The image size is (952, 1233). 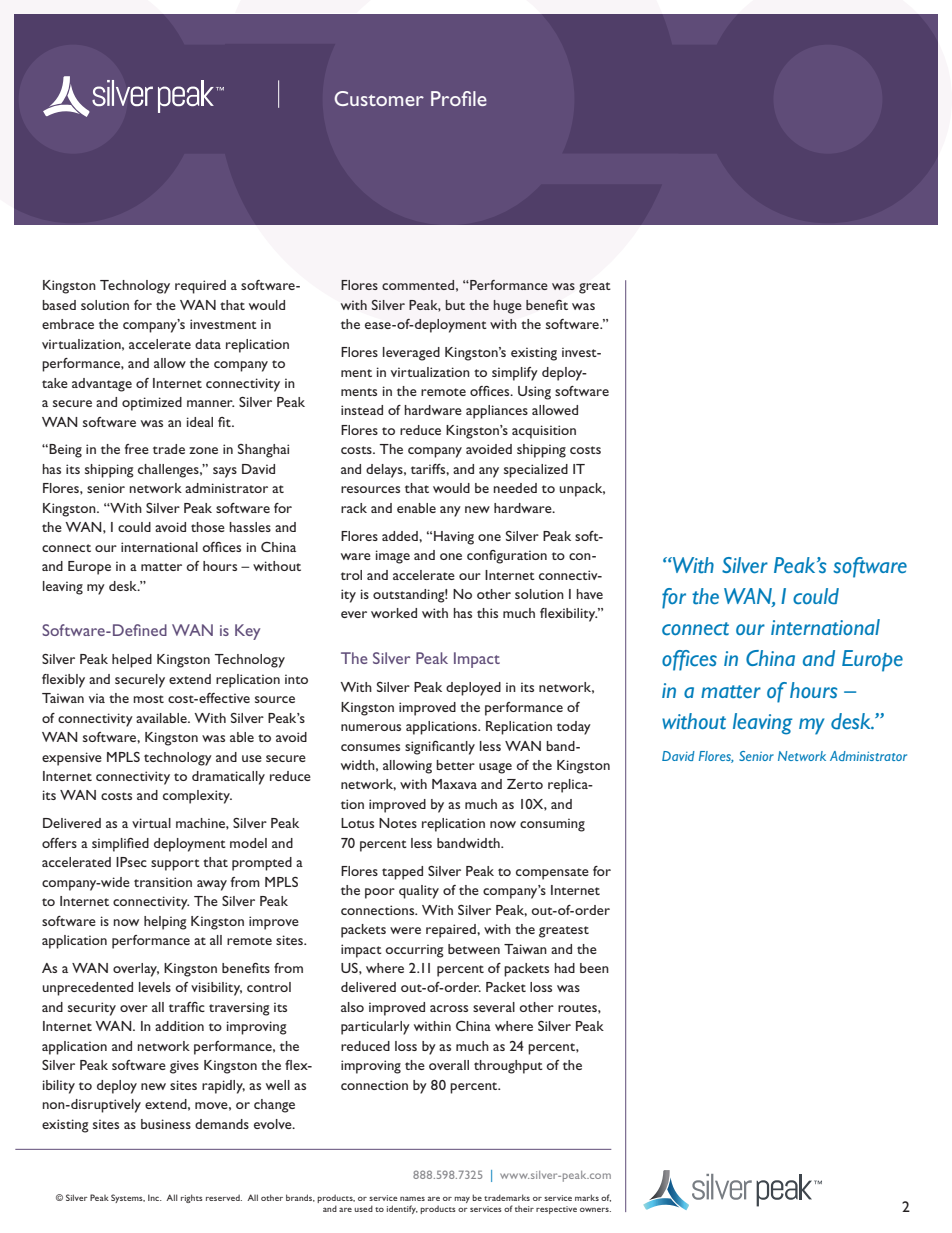 I want to click on this, so click(x=487, y=613).
